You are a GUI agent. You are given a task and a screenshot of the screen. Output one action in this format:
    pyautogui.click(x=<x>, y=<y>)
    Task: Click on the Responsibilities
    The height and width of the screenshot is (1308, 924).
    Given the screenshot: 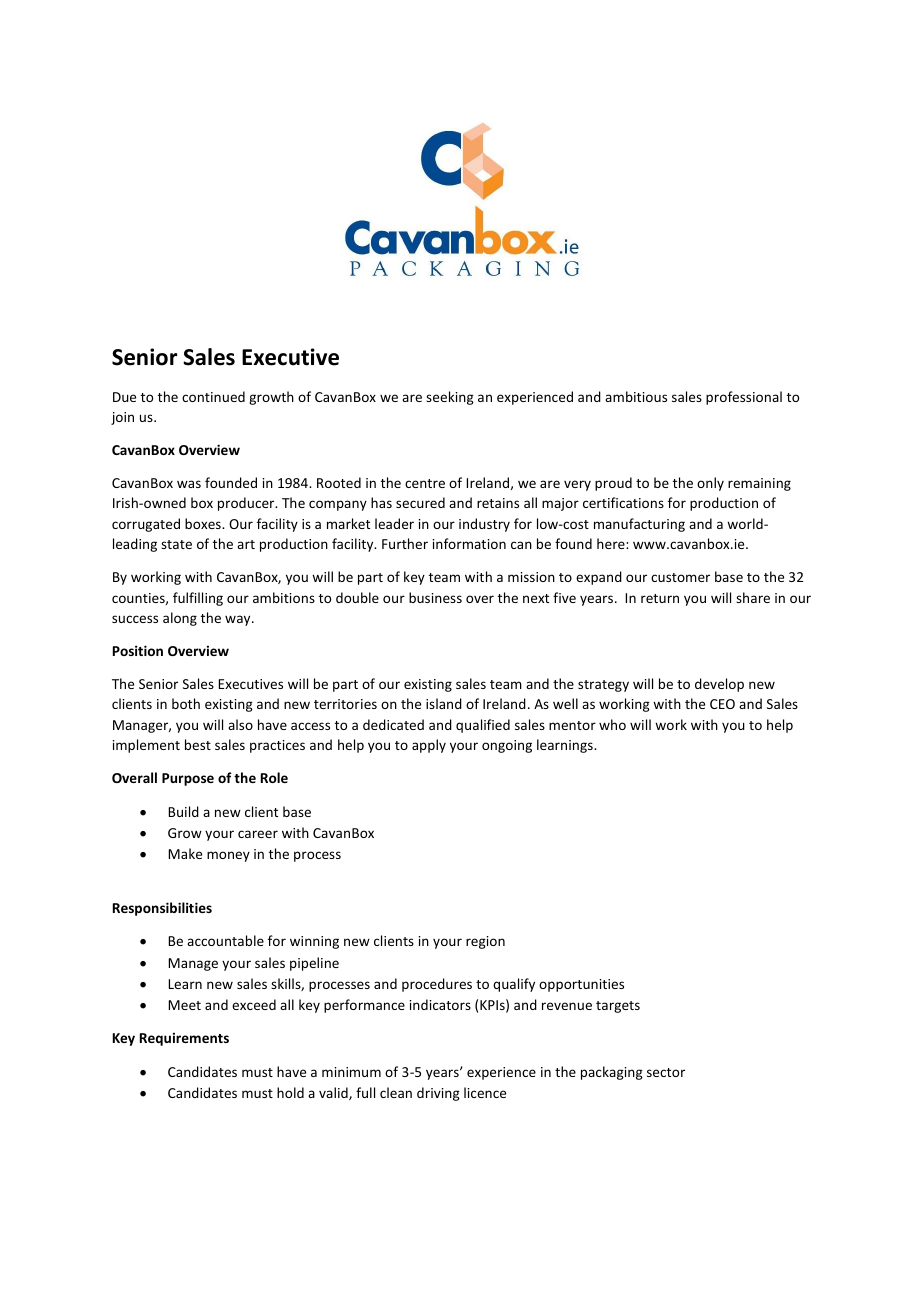 What is the action you would take?
    pyautogui.click(x=162, y=909)
